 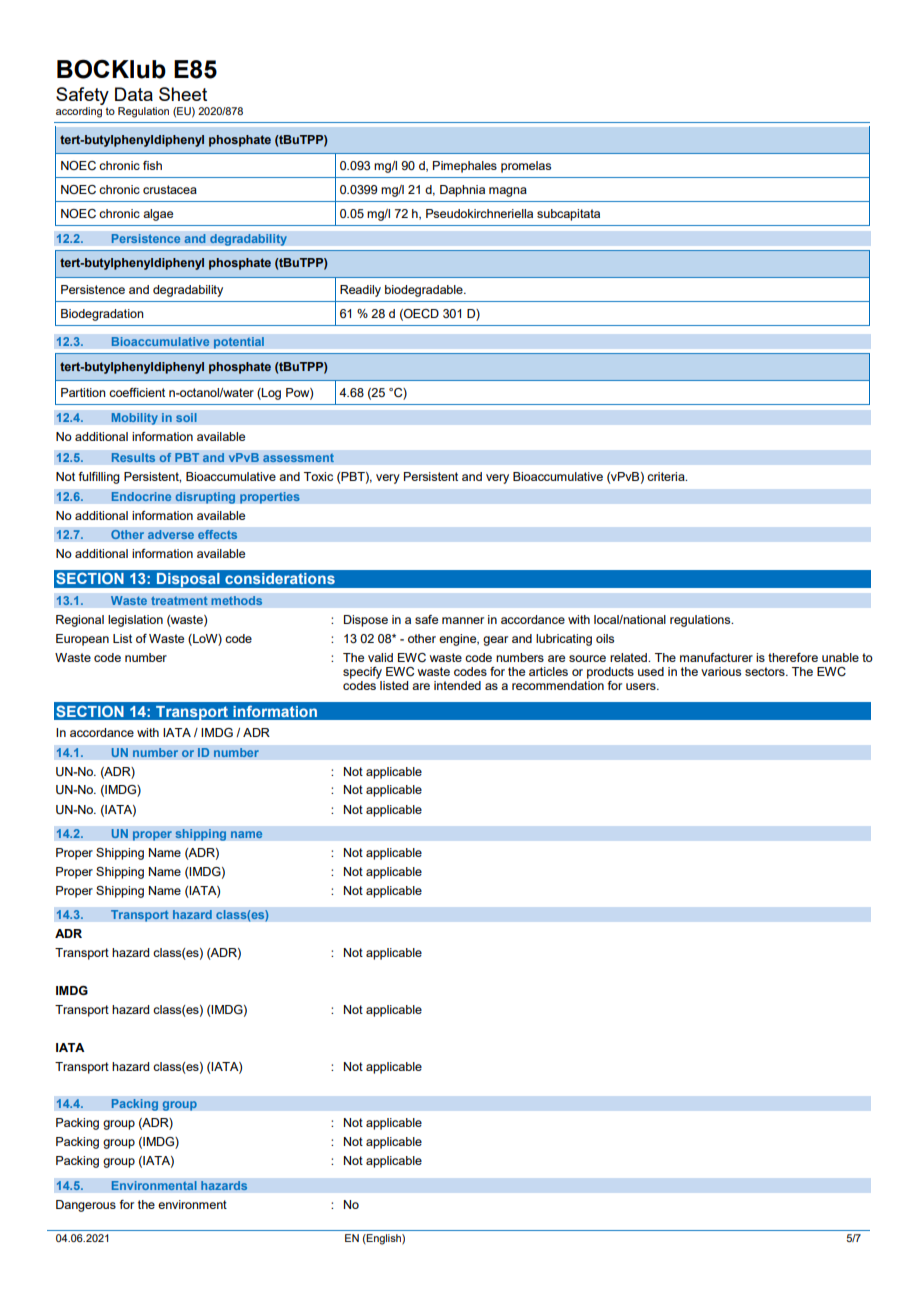 I want to click on Toxic, so click(x=318, y=476).
